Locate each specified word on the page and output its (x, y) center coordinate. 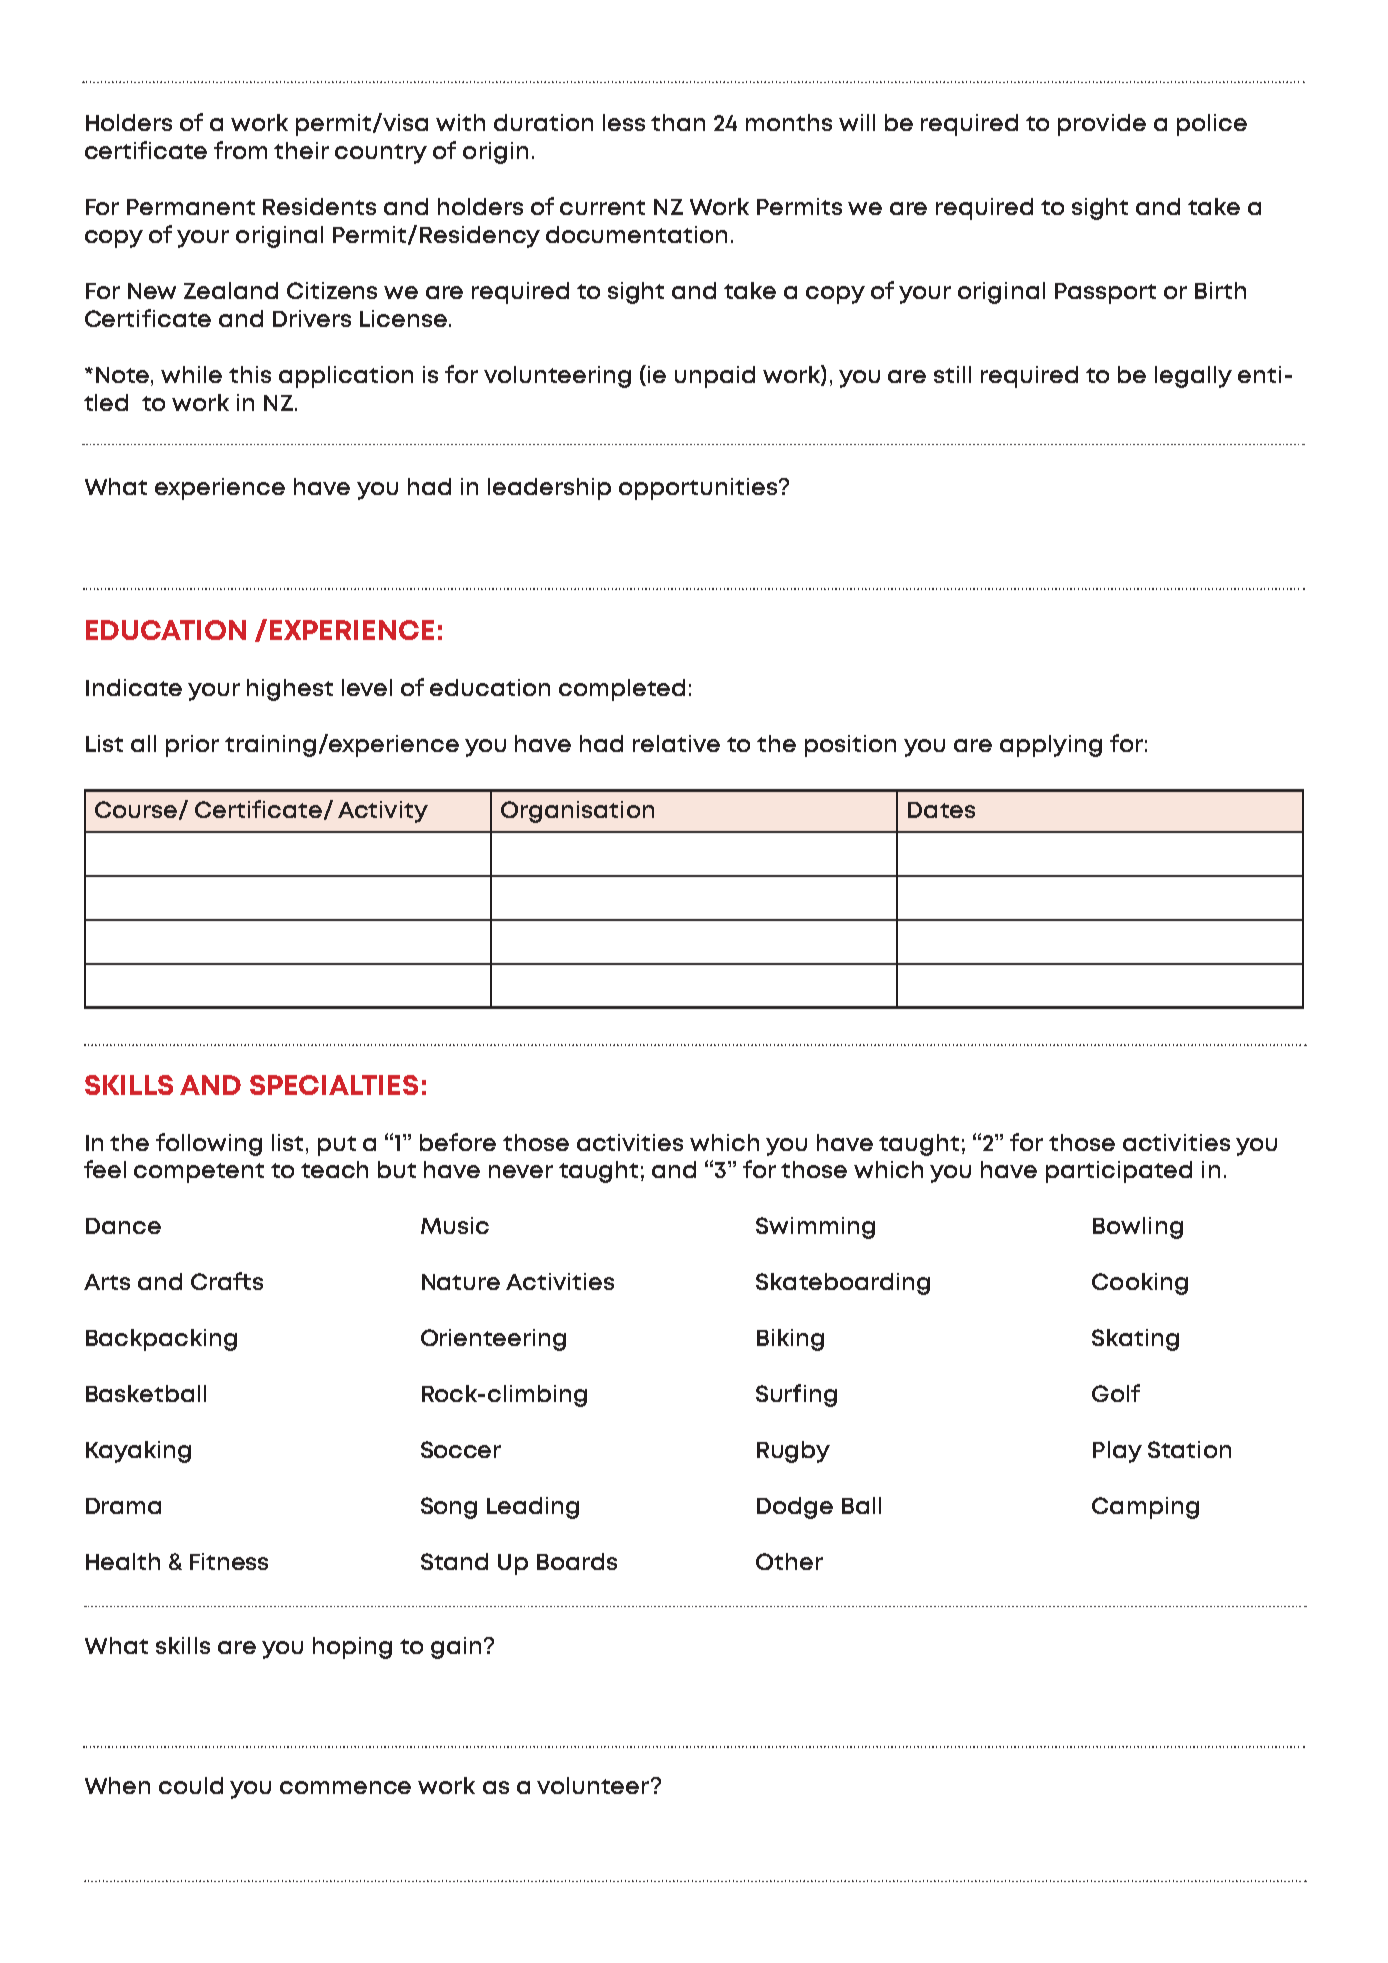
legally (1193, 377)
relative (676, 743)
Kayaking (138, 1452)
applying (1051, 746)
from (240, 150)
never (521, 1171)
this (250, 374)
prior (192, 746)
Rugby (793, 1452)
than (678, 122)
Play (1117, 1452)
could (191, 1785)
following (209, 1144)
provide (1102, 125)
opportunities (699, 489)
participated (1119, 1172)
